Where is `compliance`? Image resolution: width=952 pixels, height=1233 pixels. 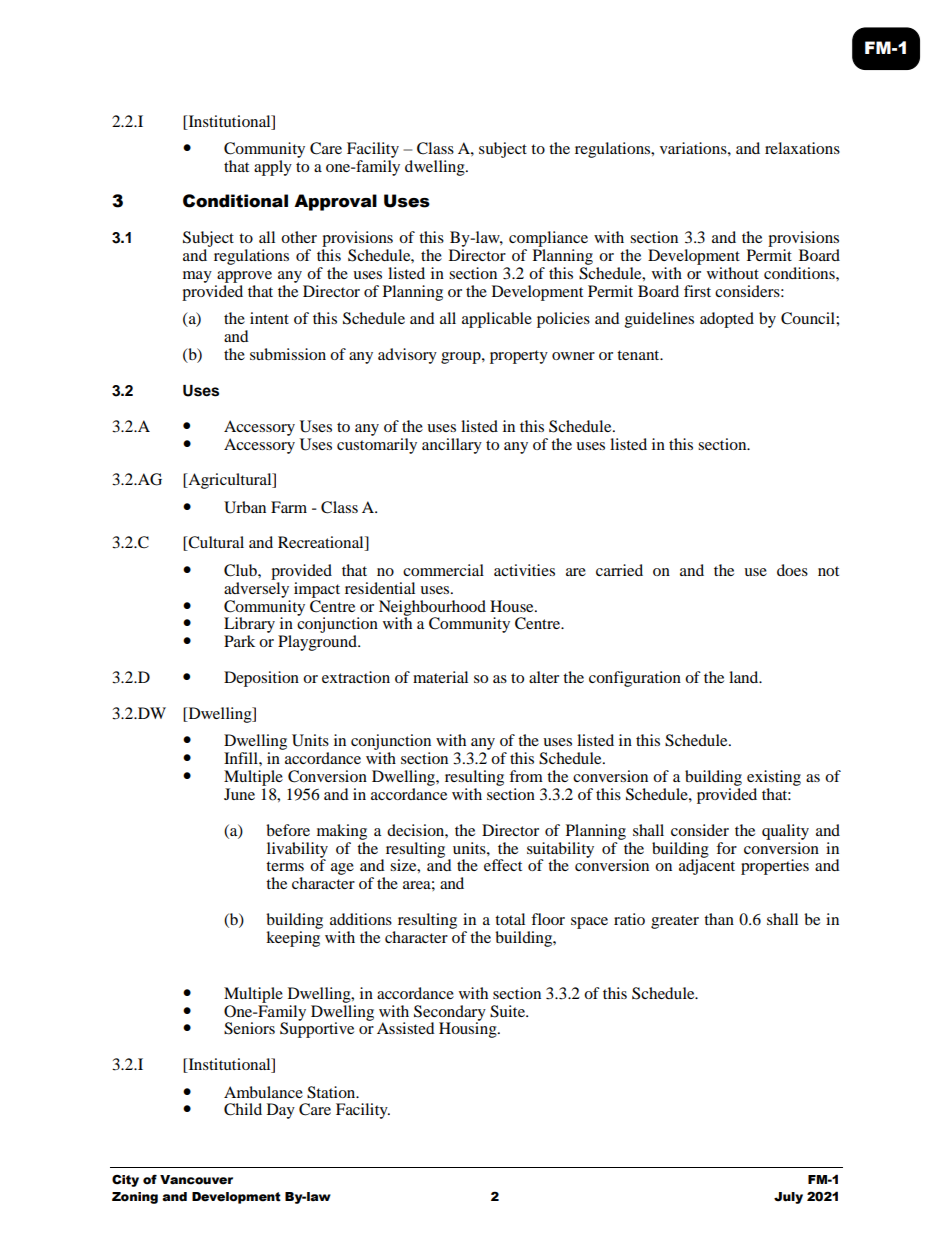 compliance is located at coordinates (548, 239).
